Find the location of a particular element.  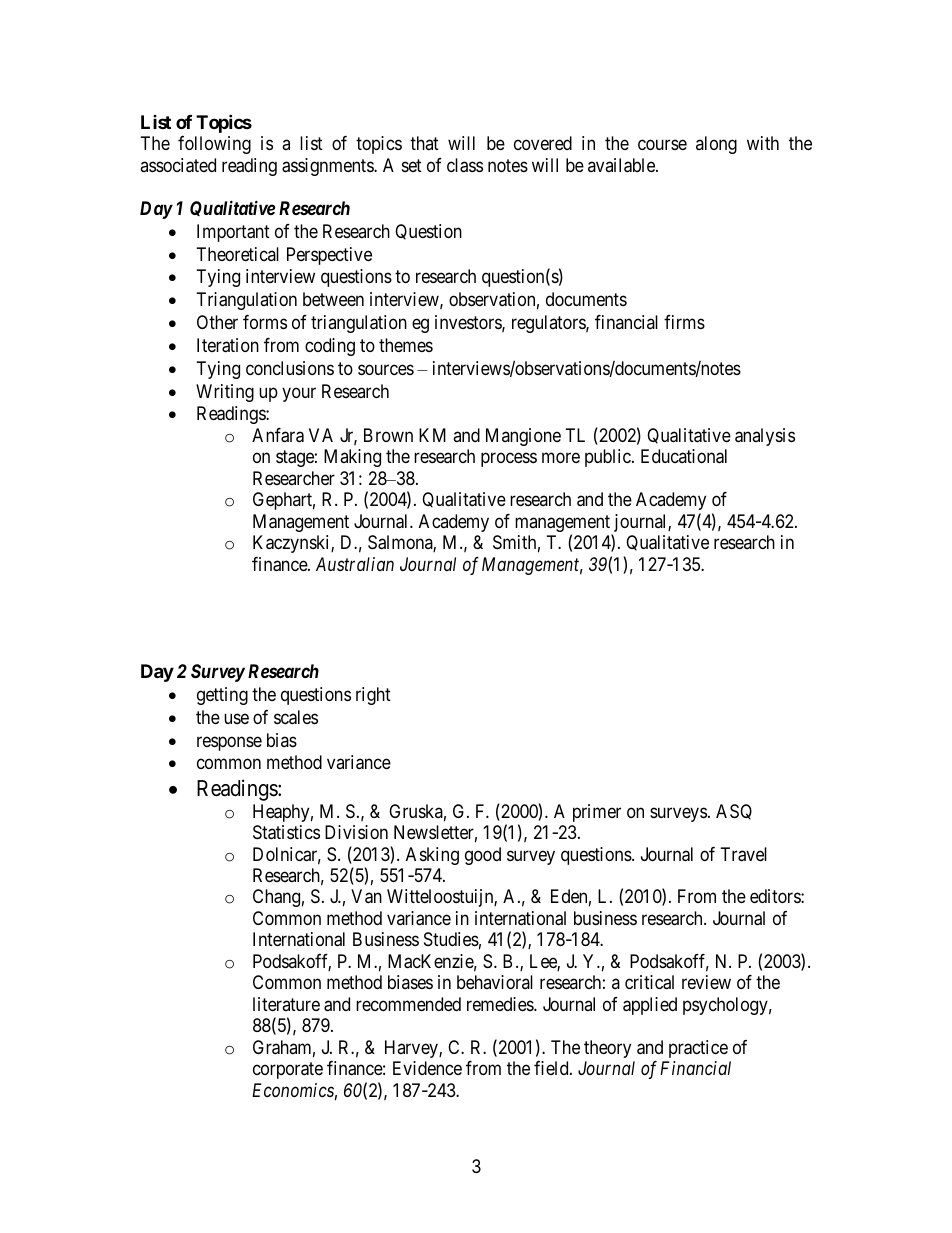

along is located at coordinates (716, 145).
